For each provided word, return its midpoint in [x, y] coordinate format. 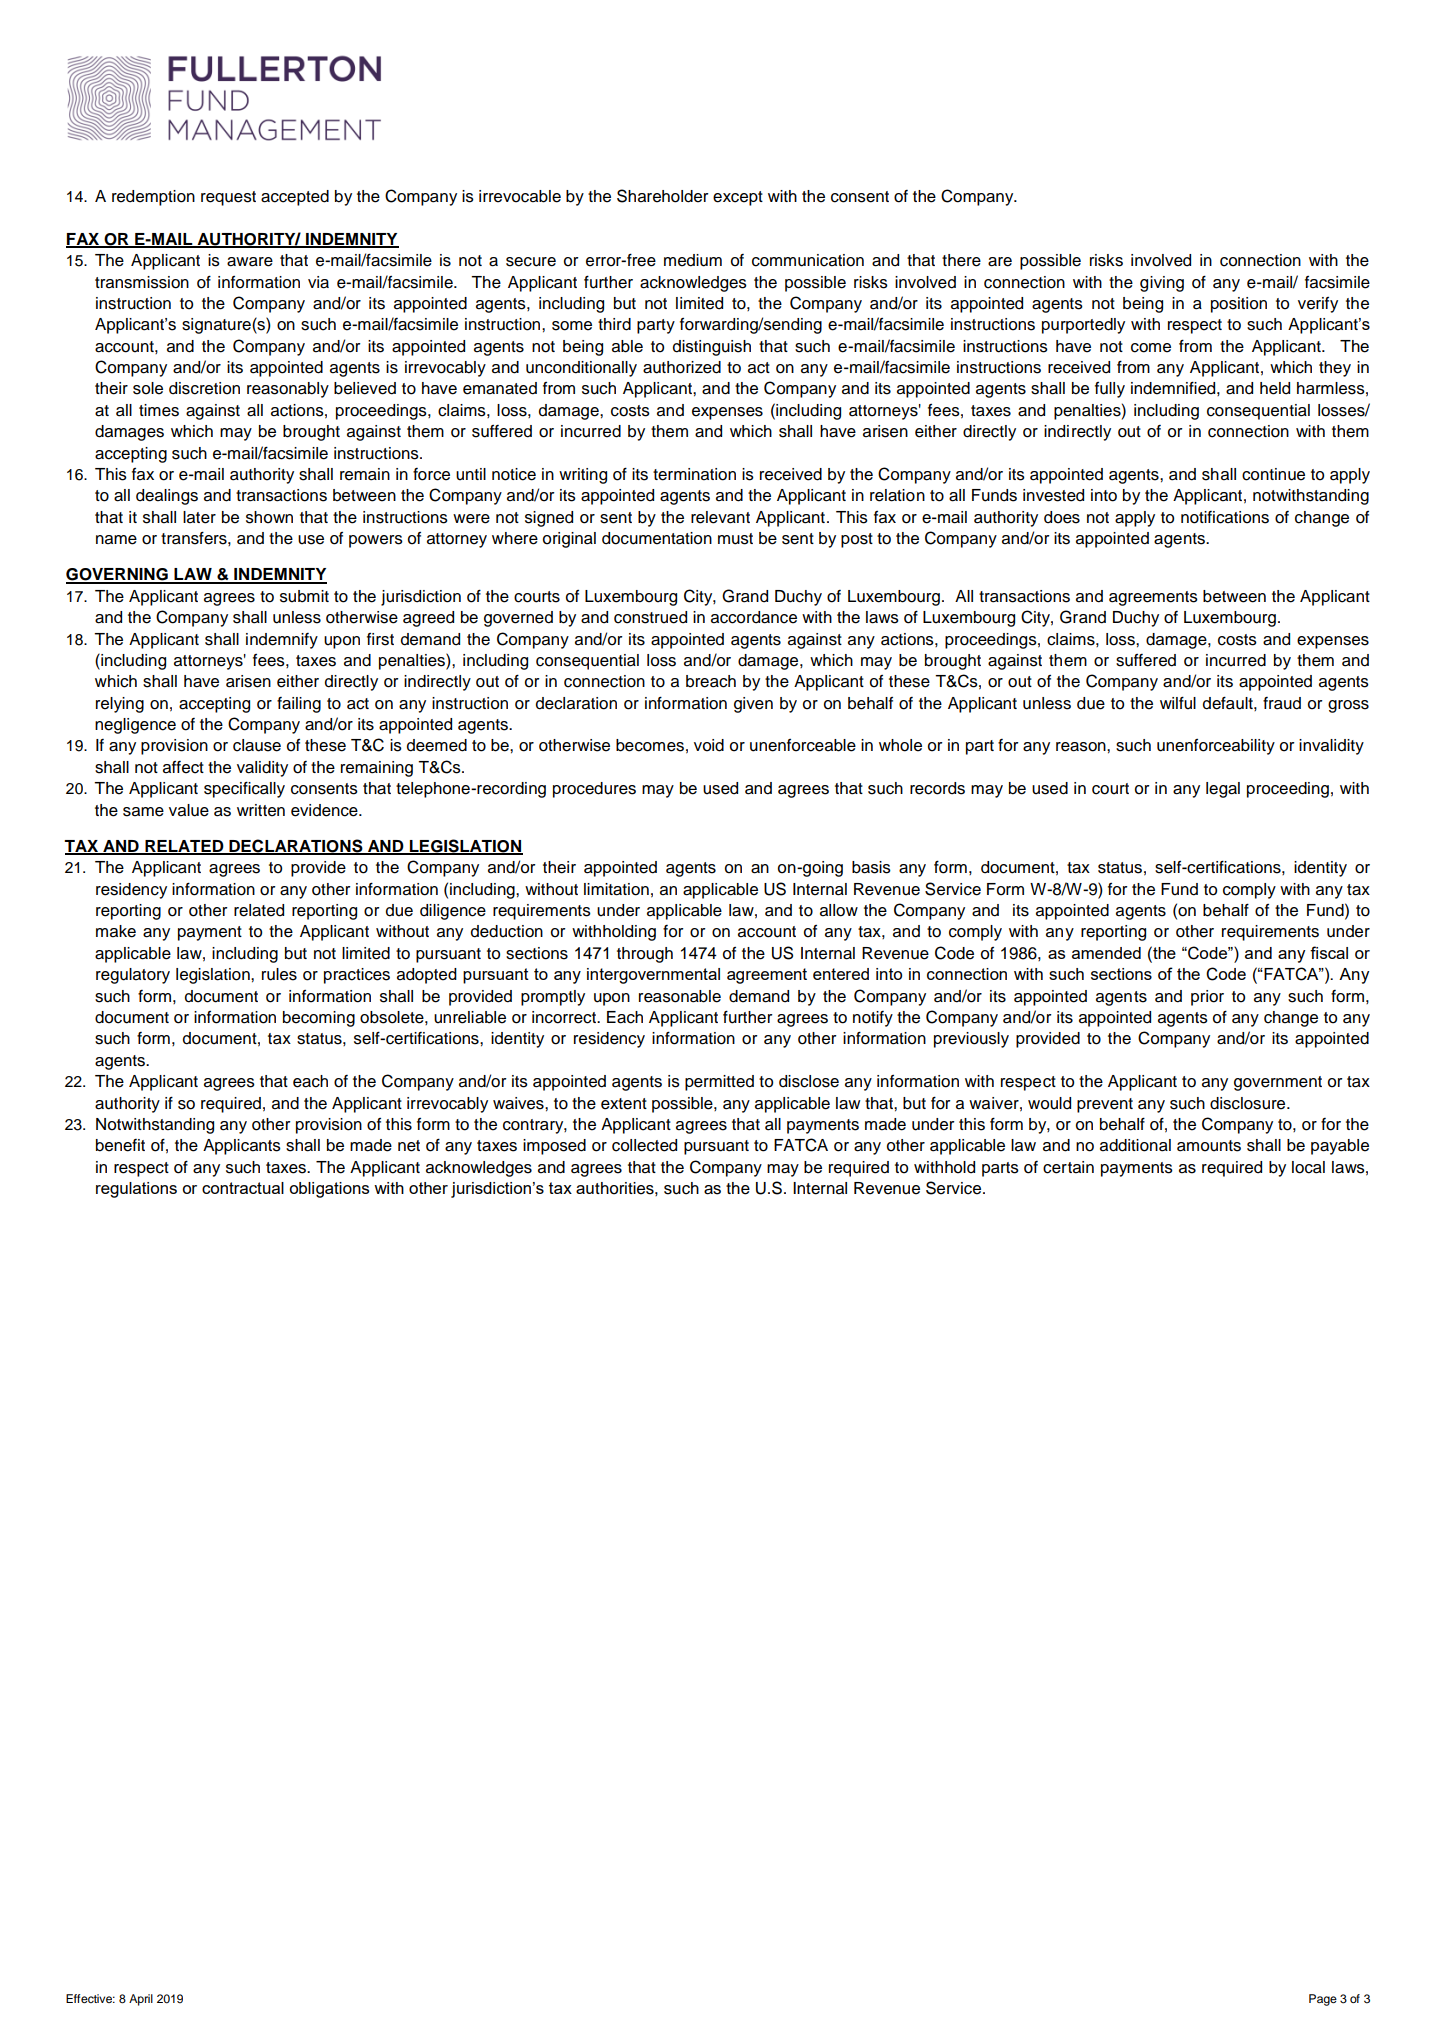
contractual [243, 1188]
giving [1162, 284]
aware [250, 262]
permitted [719, 1083]
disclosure [1249, 1103]
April [141, 2000]
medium [693, 260]
